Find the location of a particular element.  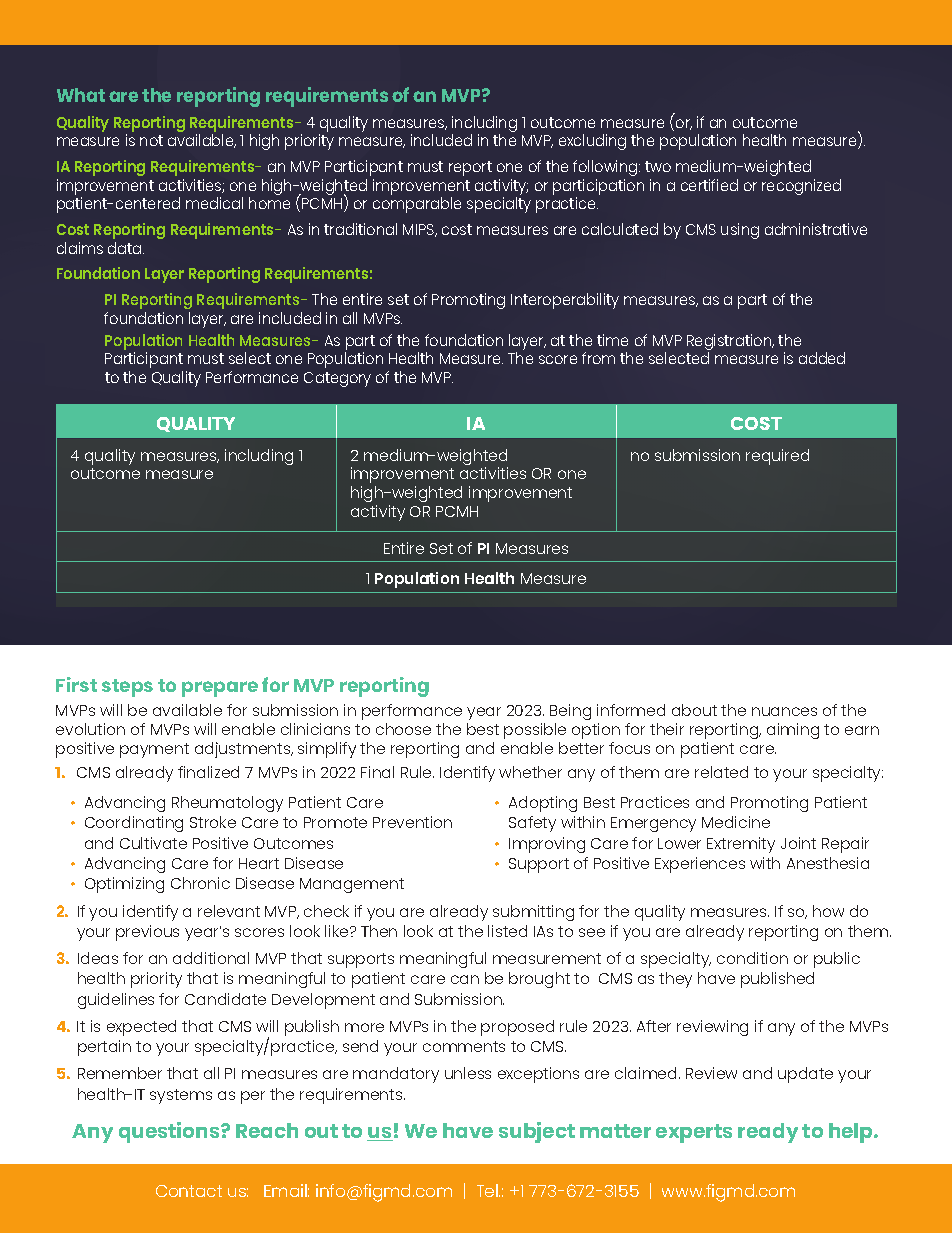

steps is located at coordinates (127, 688).
